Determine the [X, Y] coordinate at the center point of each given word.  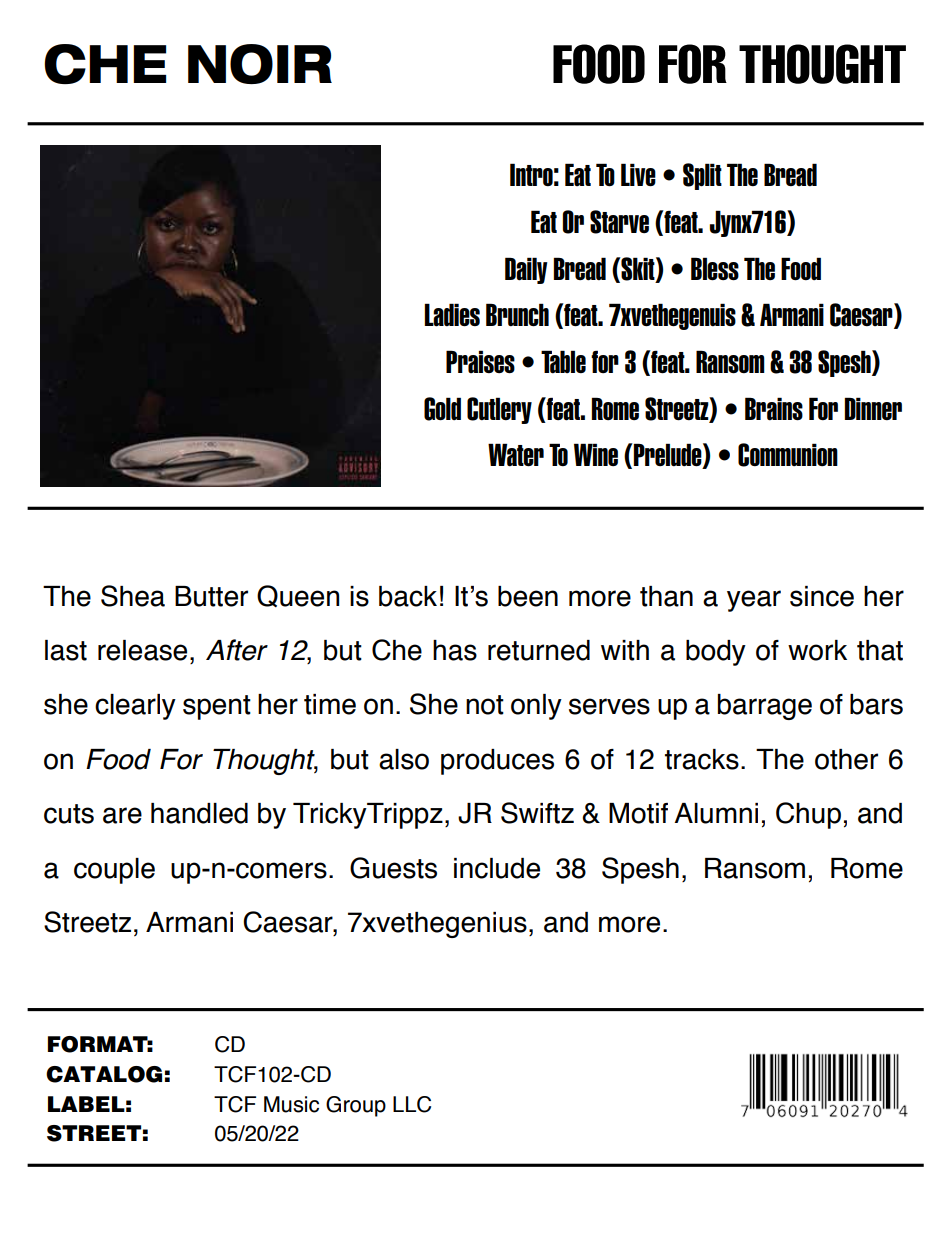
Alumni [716, 813]
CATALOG [104, 1074]
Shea [133, 596]
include [497, 868]
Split [702, 176]
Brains [774, 409]
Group [356, 1106]
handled [199, 813]
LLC [412, 1104]
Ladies [452, 315]
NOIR [260, 64]
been [528, 596]
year [754, 601]
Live [638, 175]
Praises [480, 362]
